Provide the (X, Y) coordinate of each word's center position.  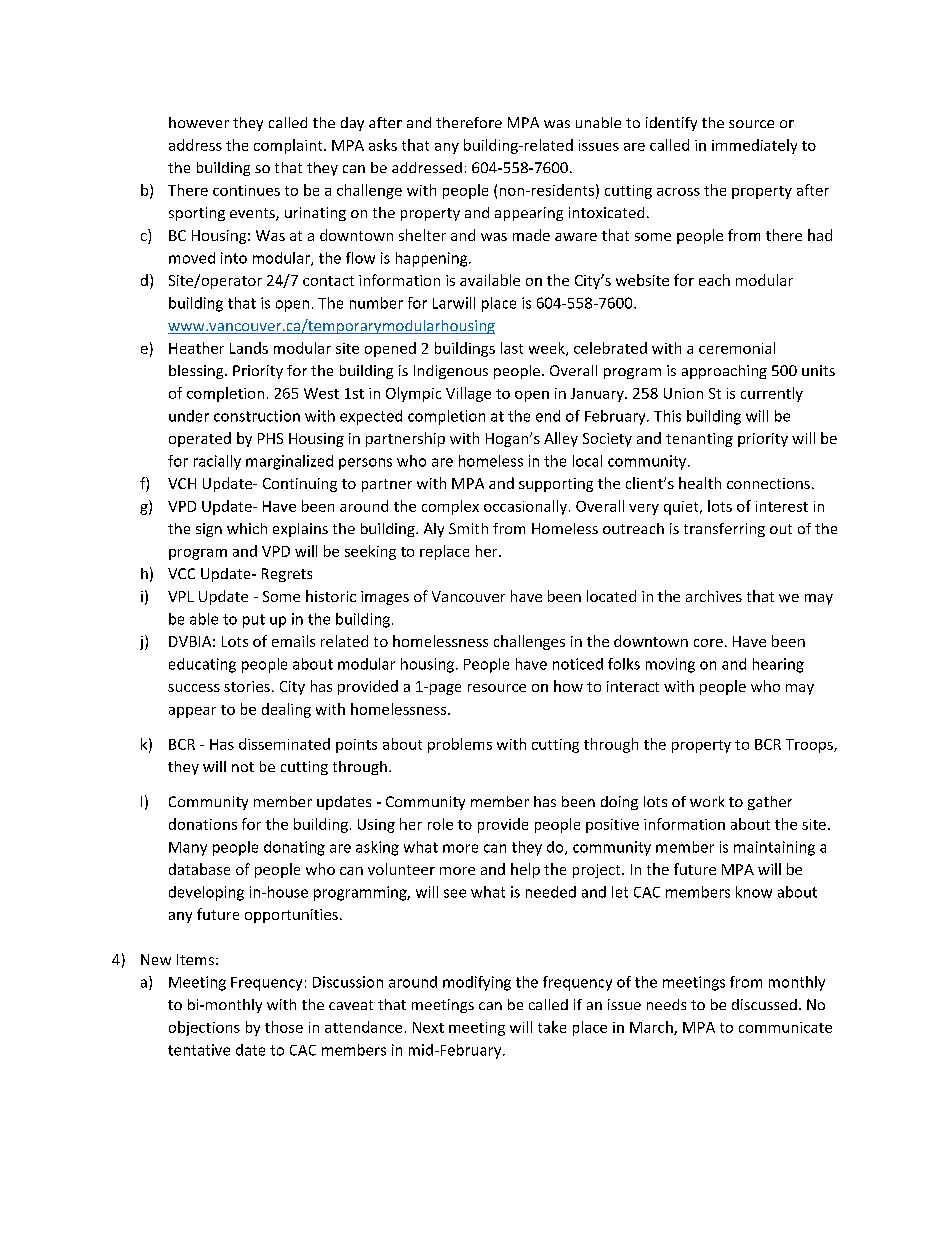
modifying (477, 983)
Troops (810, 746)
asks (383, 145)
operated (200, 439)
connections (768, 483)
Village (468, 394)
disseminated (284, 744)
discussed (764, 1004)
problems (460, 745)
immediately (754, 146)
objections (204, 1028)
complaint (289, 146)
